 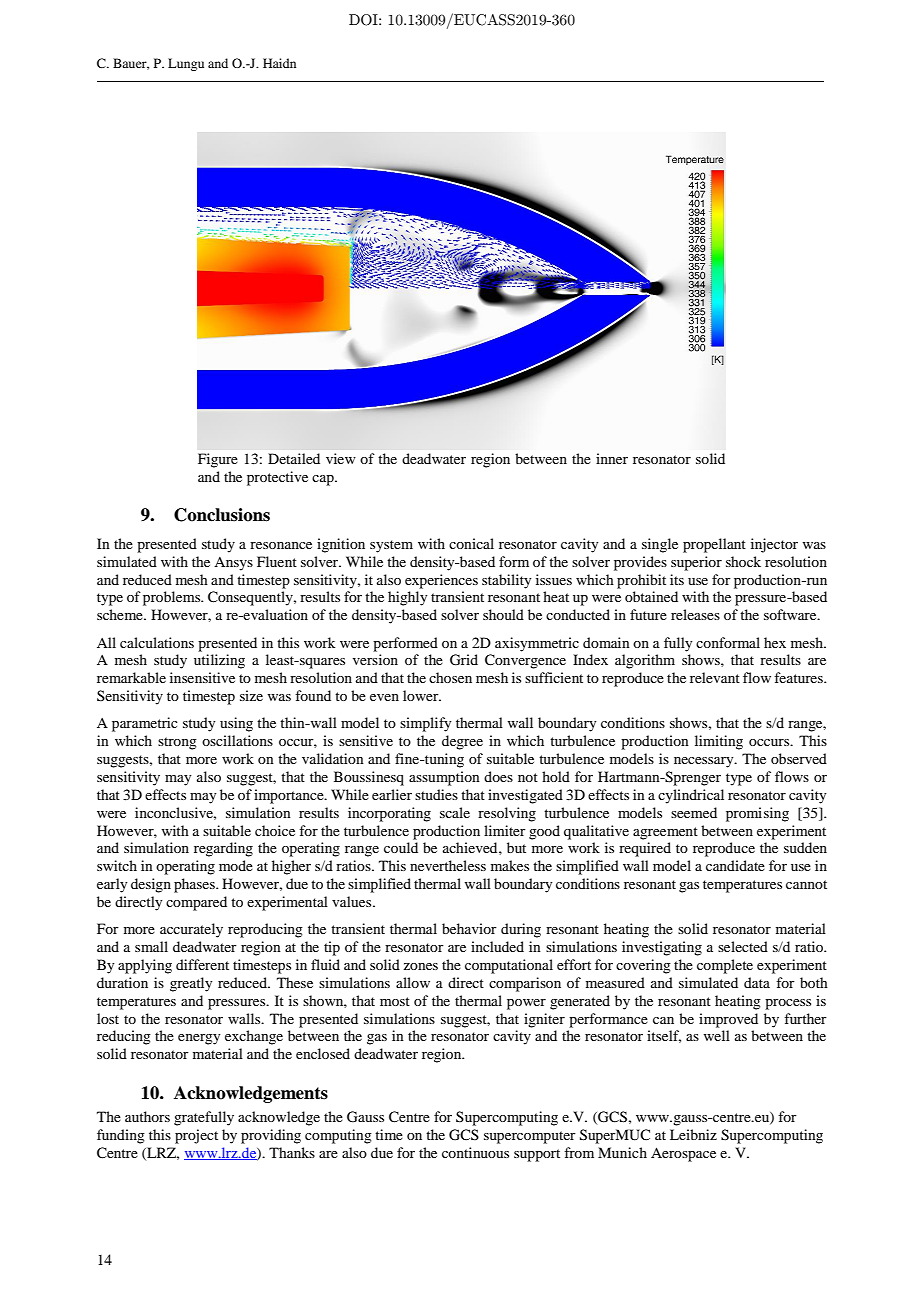 What do you see at coordinates (743, 946) in the document?
I see `selected` at bounding box center [743, 946].
